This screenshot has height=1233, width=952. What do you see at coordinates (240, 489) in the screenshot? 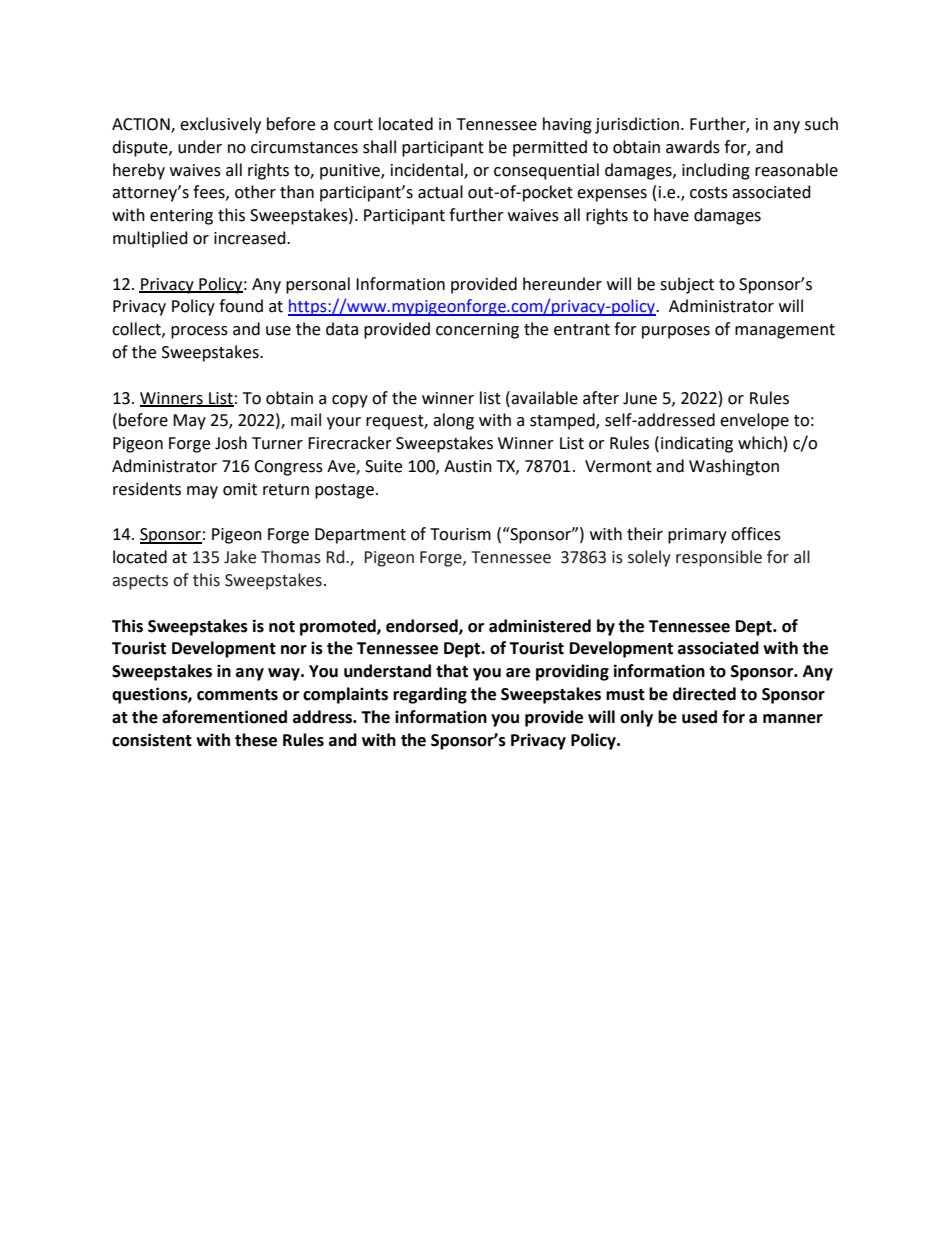
I see `omit` at bounding box center [240, 489].
